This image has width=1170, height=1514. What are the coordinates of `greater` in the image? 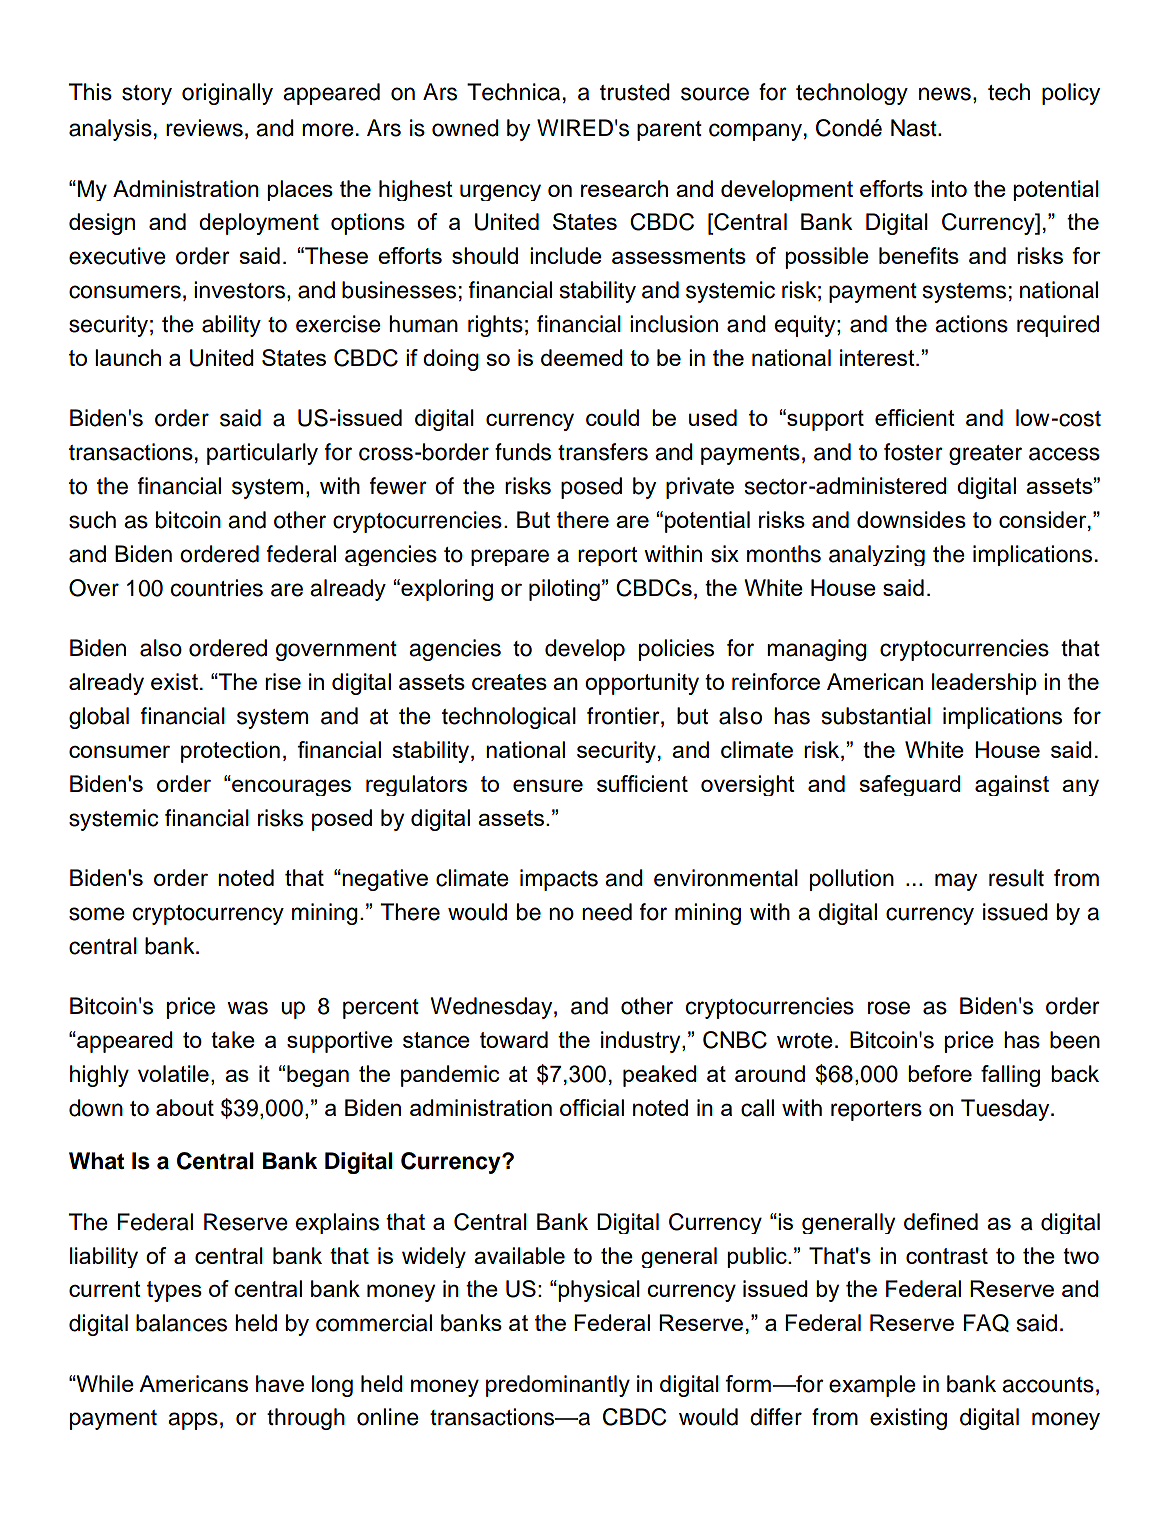 It's located at (985, 455).
